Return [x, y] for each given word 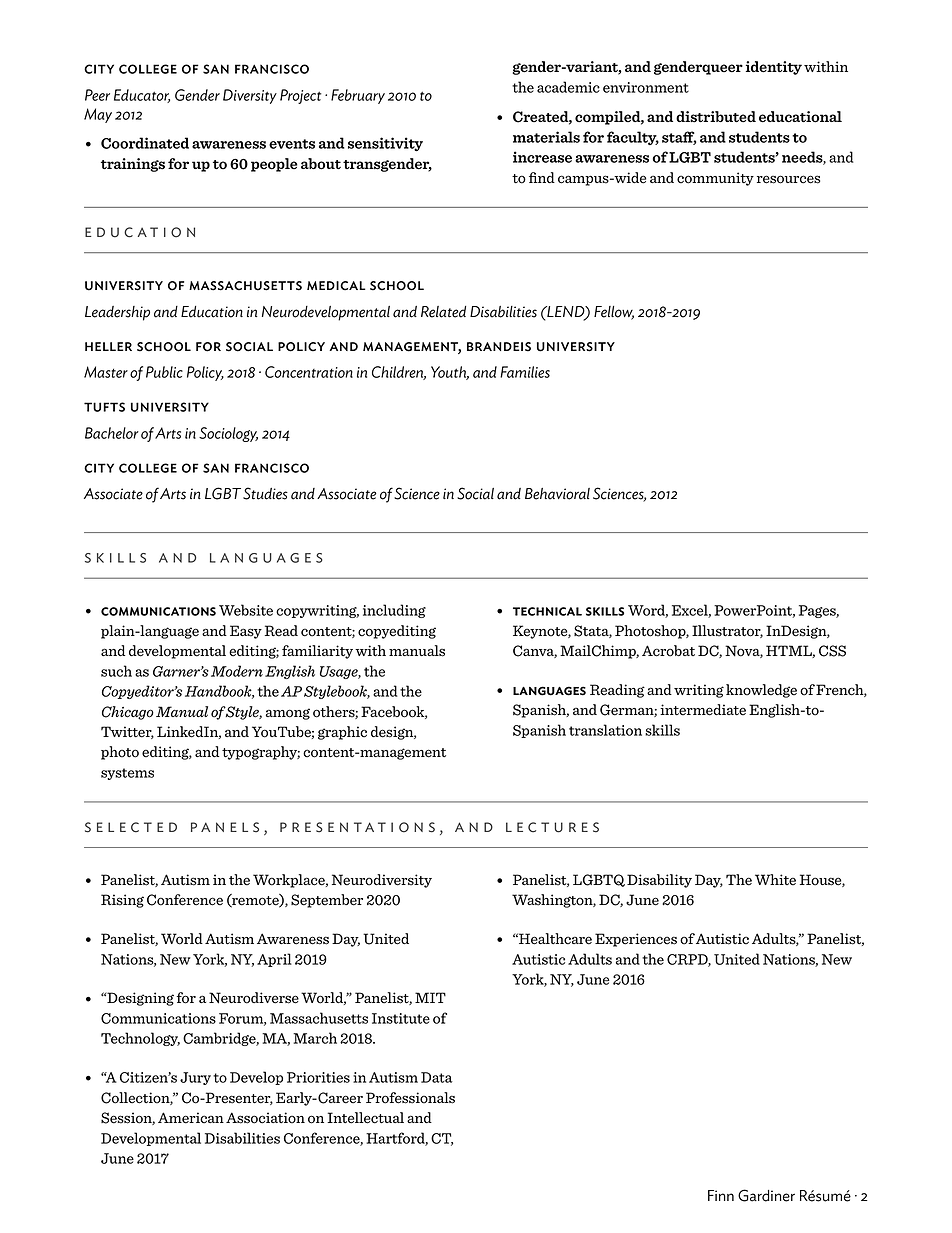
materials [546, 137]
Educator [142, 96]
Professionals [410, 1098]
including [394, 611]
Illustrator [727, 631]
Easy [246, 632]
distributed [716, 117]
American [191, 1118]
